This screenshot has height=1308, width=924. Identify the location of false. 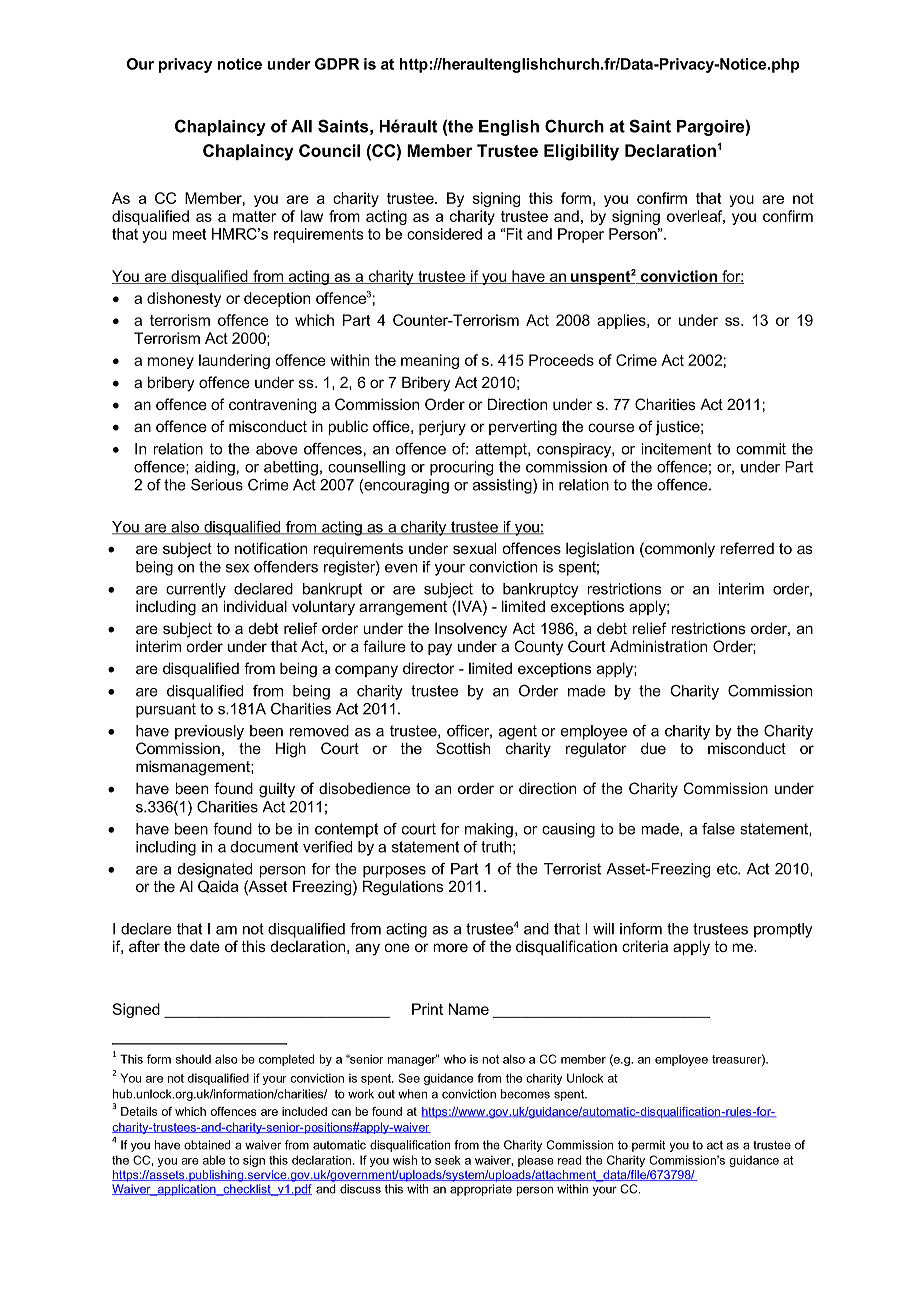
(718, 829).
